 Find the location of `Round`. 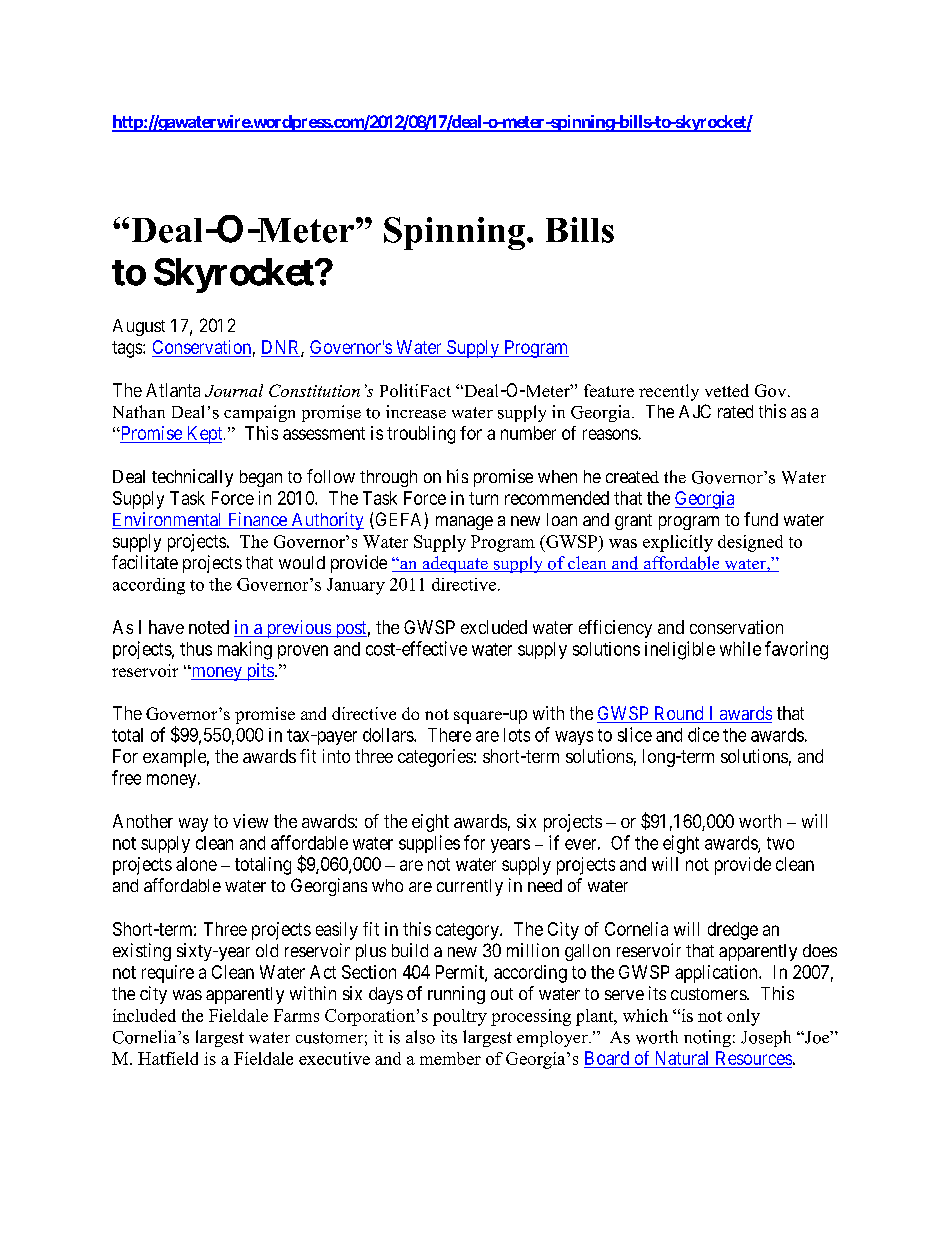

Round is located at coordinates (679, 714).
